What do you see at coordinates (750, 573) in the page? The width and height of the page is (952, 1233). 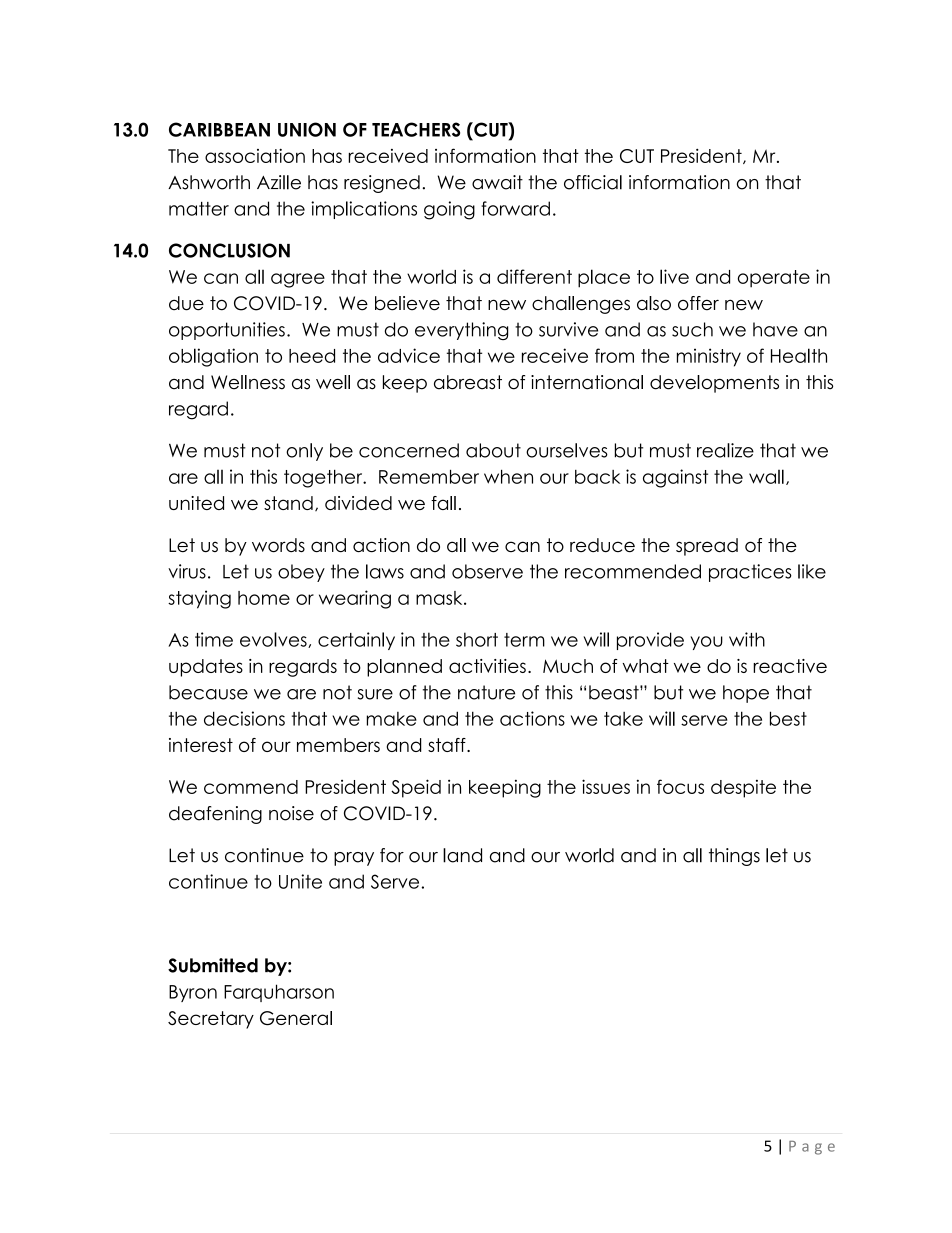 I see `practices` at bounding box center [750, 573].
